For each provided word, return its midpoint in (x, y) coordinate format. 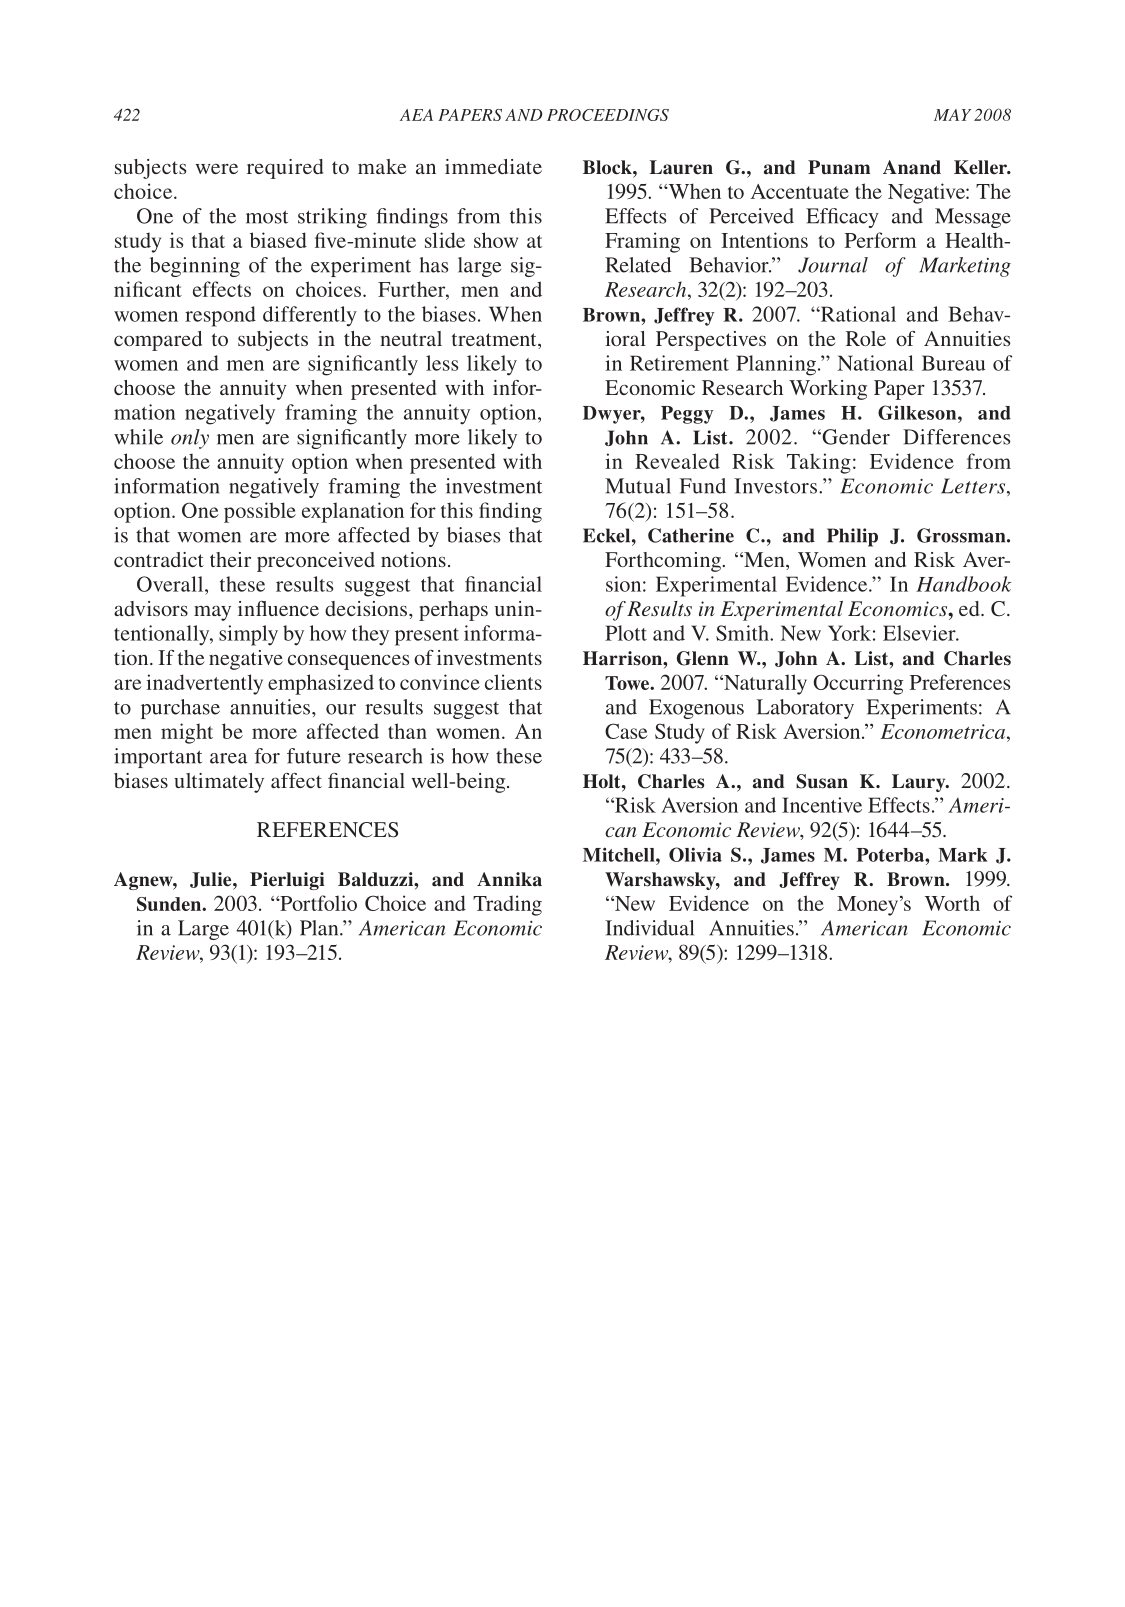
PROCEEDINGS (608, 115)
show (496, 240)
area (228, 758)
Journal (833, 265)
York (849, 633)
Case (626, 731)
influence (278, 608)
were (216, 169)
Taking (819, 463)
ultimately (219, 783)
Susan (822, 781)
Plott (626, 633)
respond (220, 316)
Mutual (638, 486)
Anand (912, 167)
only (190, 439)
